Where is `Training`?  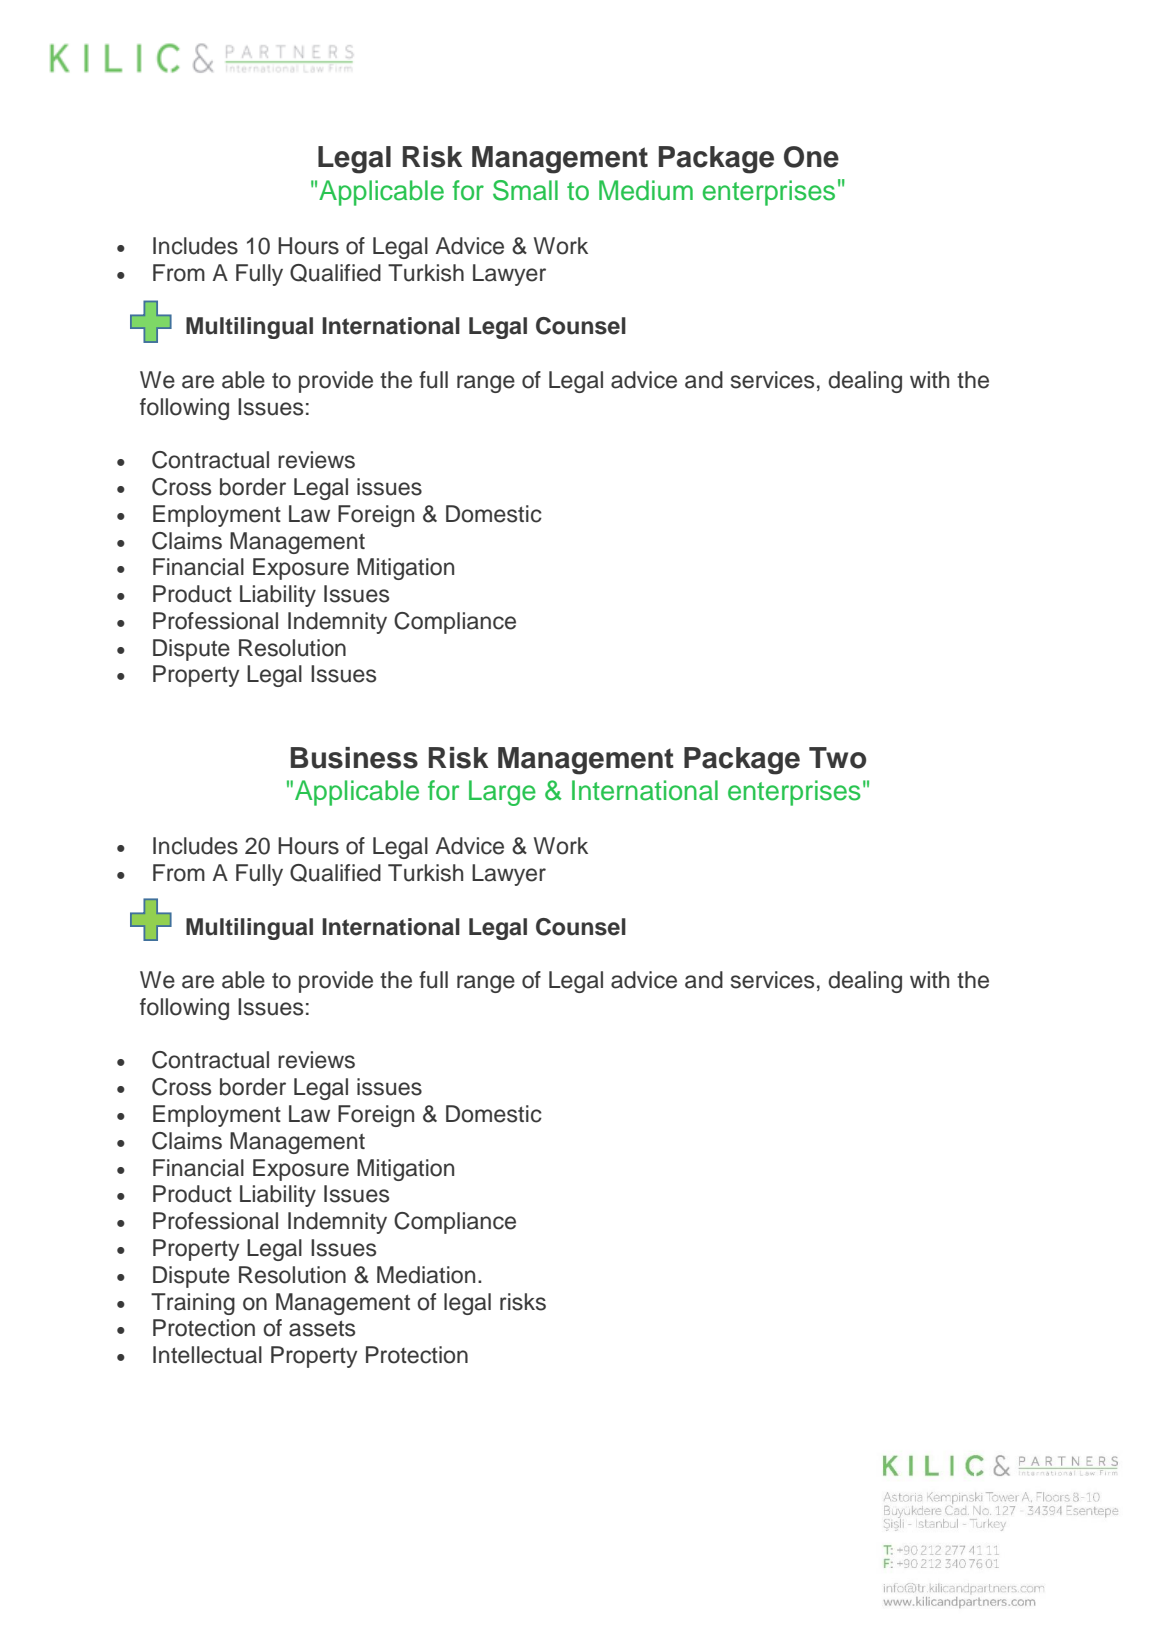 Training is located at coordinates (193, 1304).
